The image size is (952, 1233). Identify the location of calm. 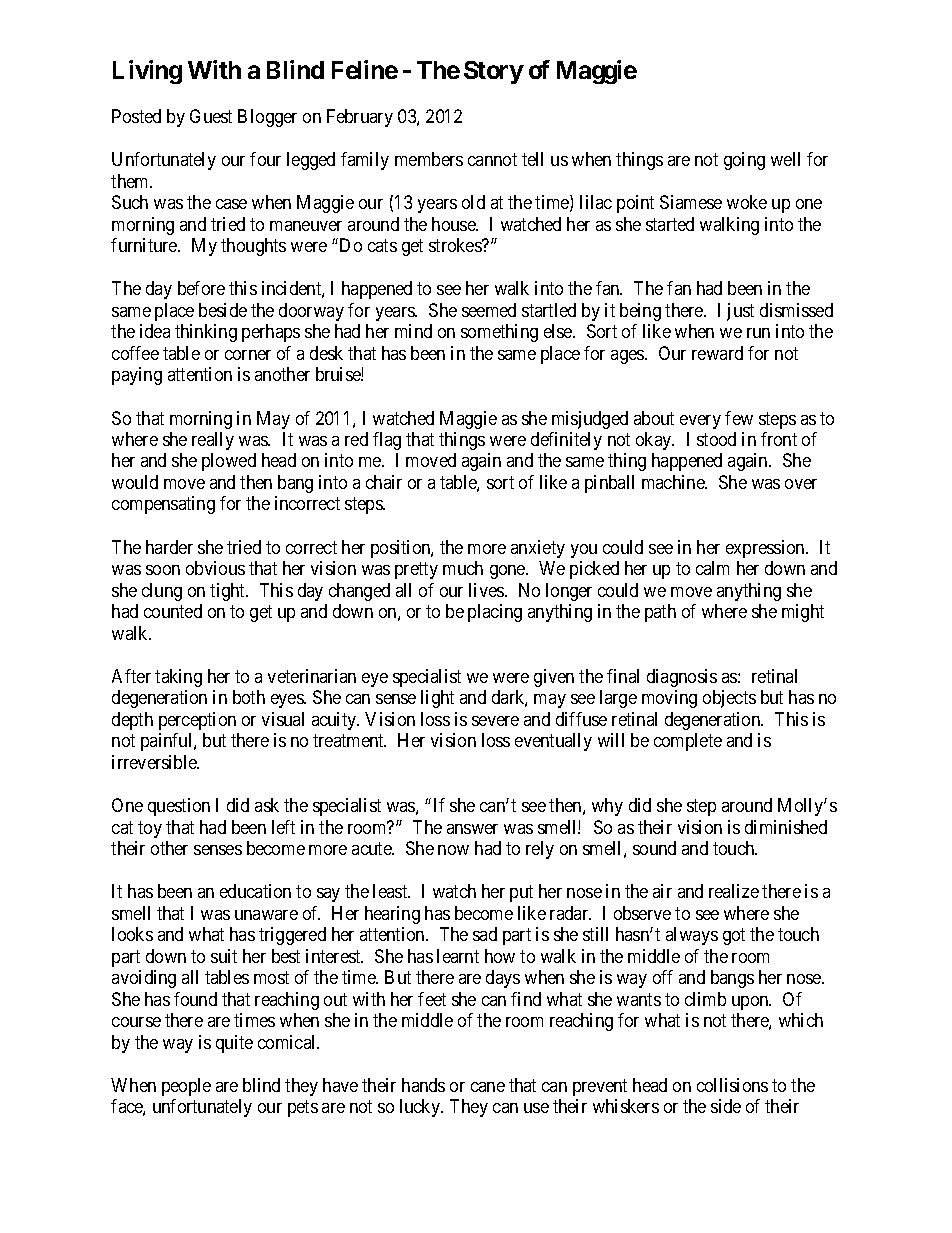
(712, 568).
